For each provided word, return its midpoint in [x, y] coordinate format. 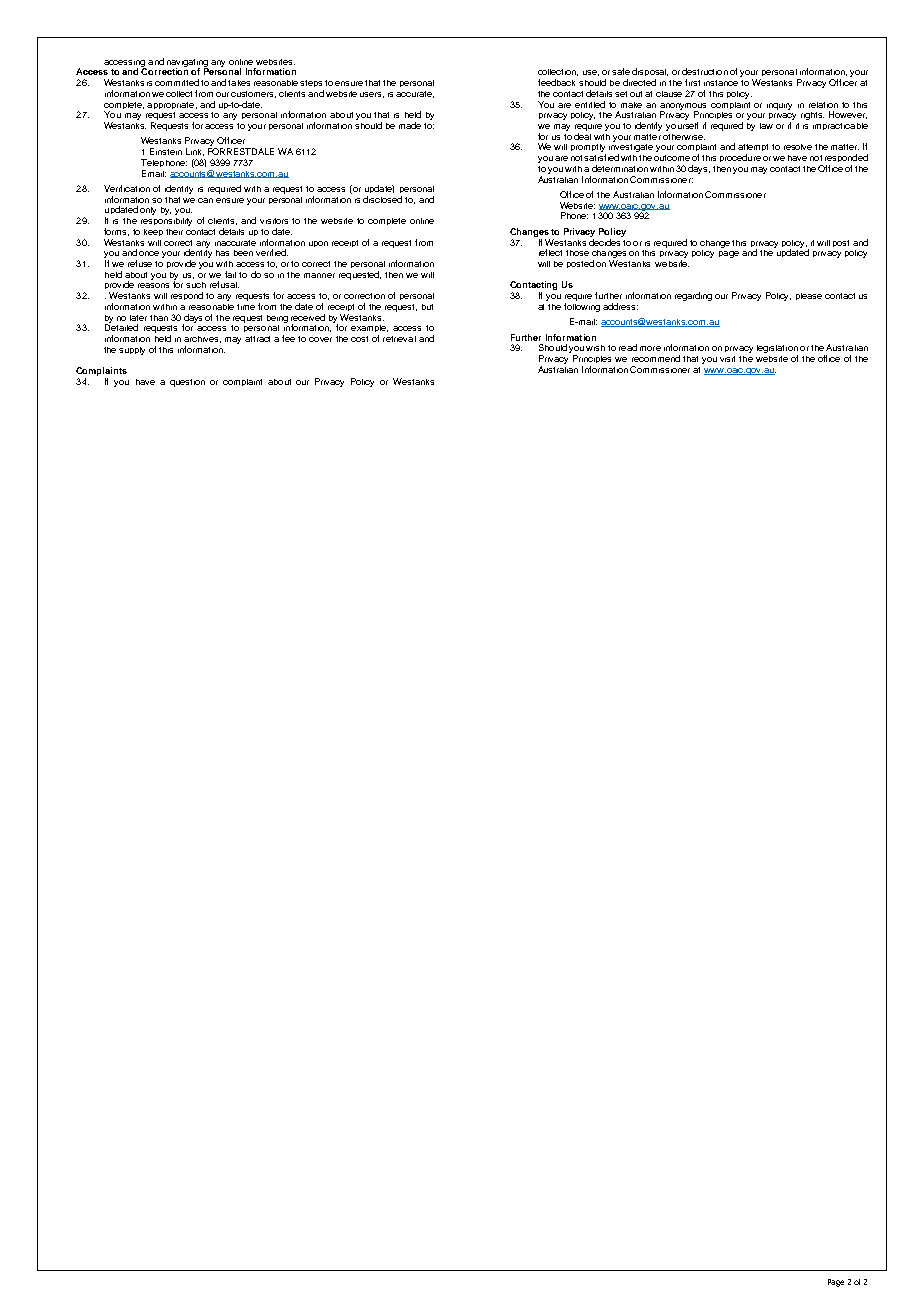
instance [721, 83]
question [187, 383]
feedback [556, 82]
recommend [656, 358]
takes [239, 83]
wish [595, 348]
